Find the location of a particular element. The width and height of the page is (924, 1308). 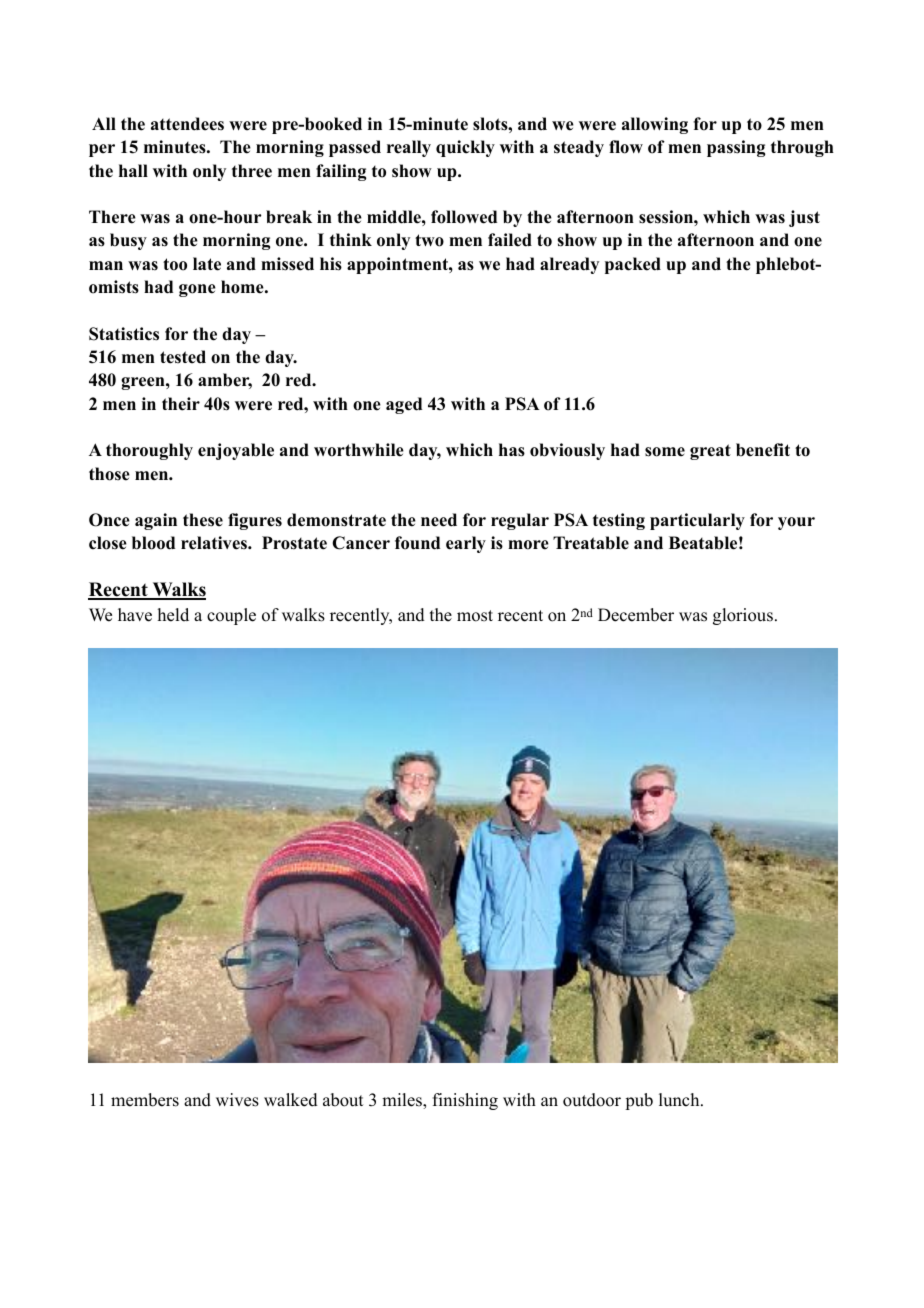

lunch is located at coordinates (680, 1100).
